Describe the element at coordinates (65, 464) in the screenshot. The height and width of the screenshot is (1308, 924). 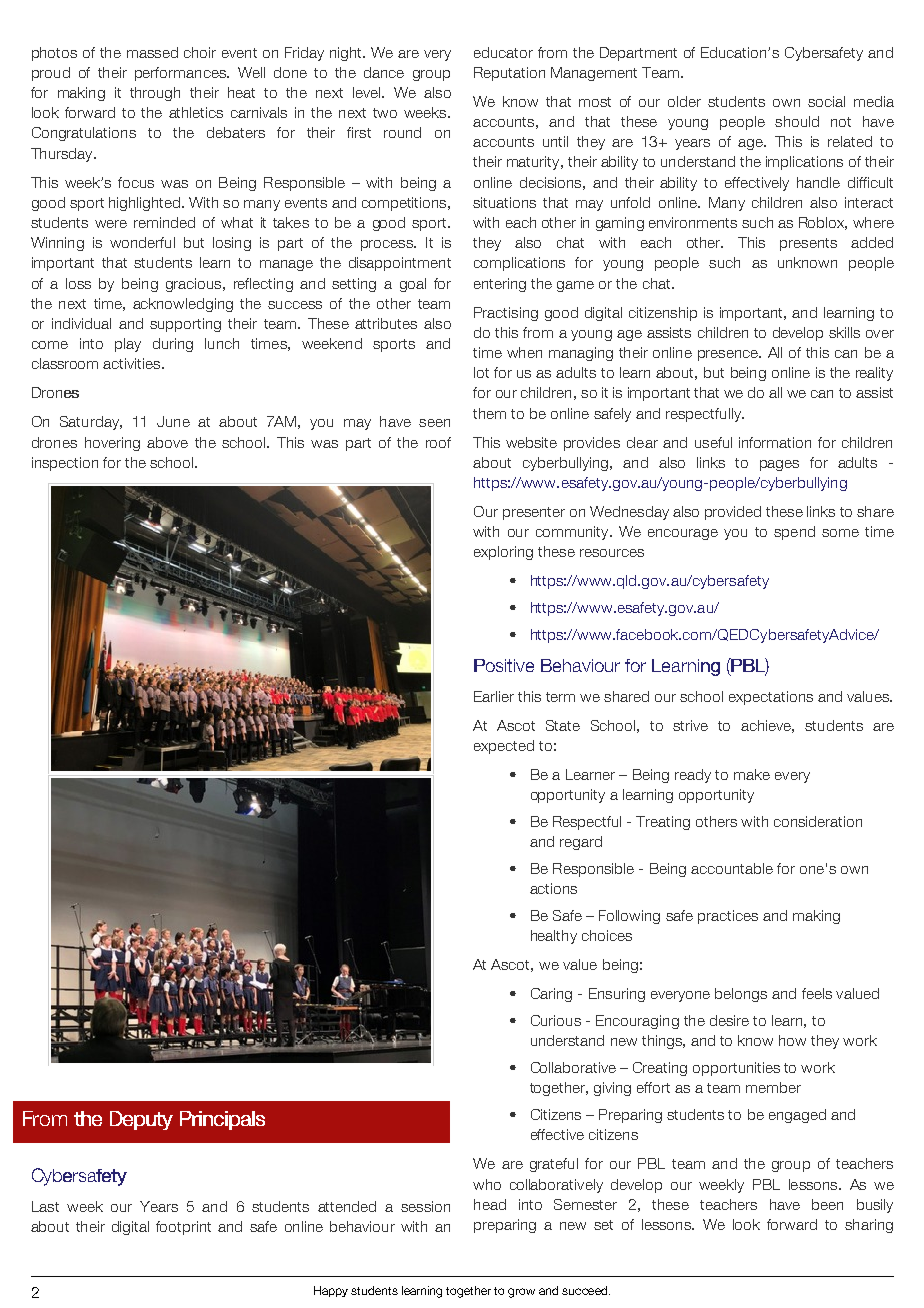
I see `inspection` at that location.
